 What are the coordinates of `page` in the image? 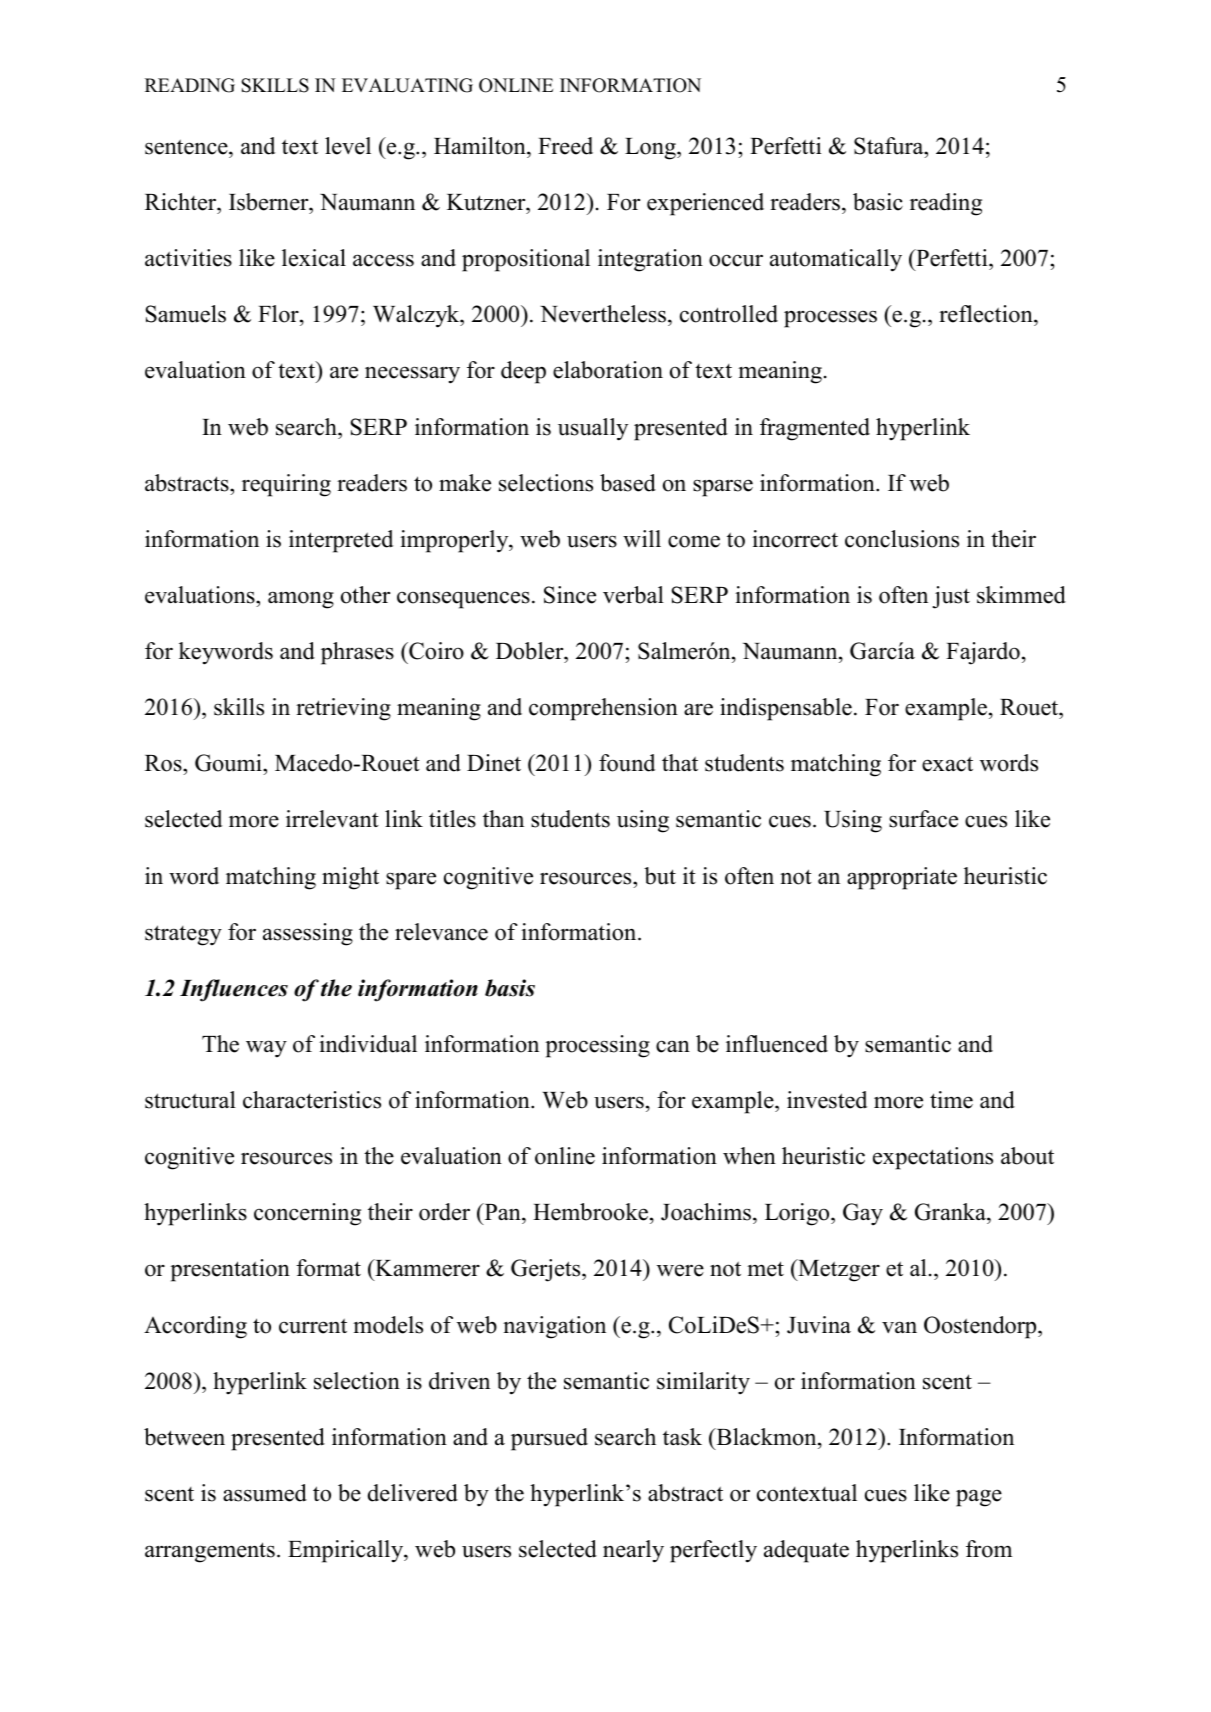 It's located at (979, 1498).
